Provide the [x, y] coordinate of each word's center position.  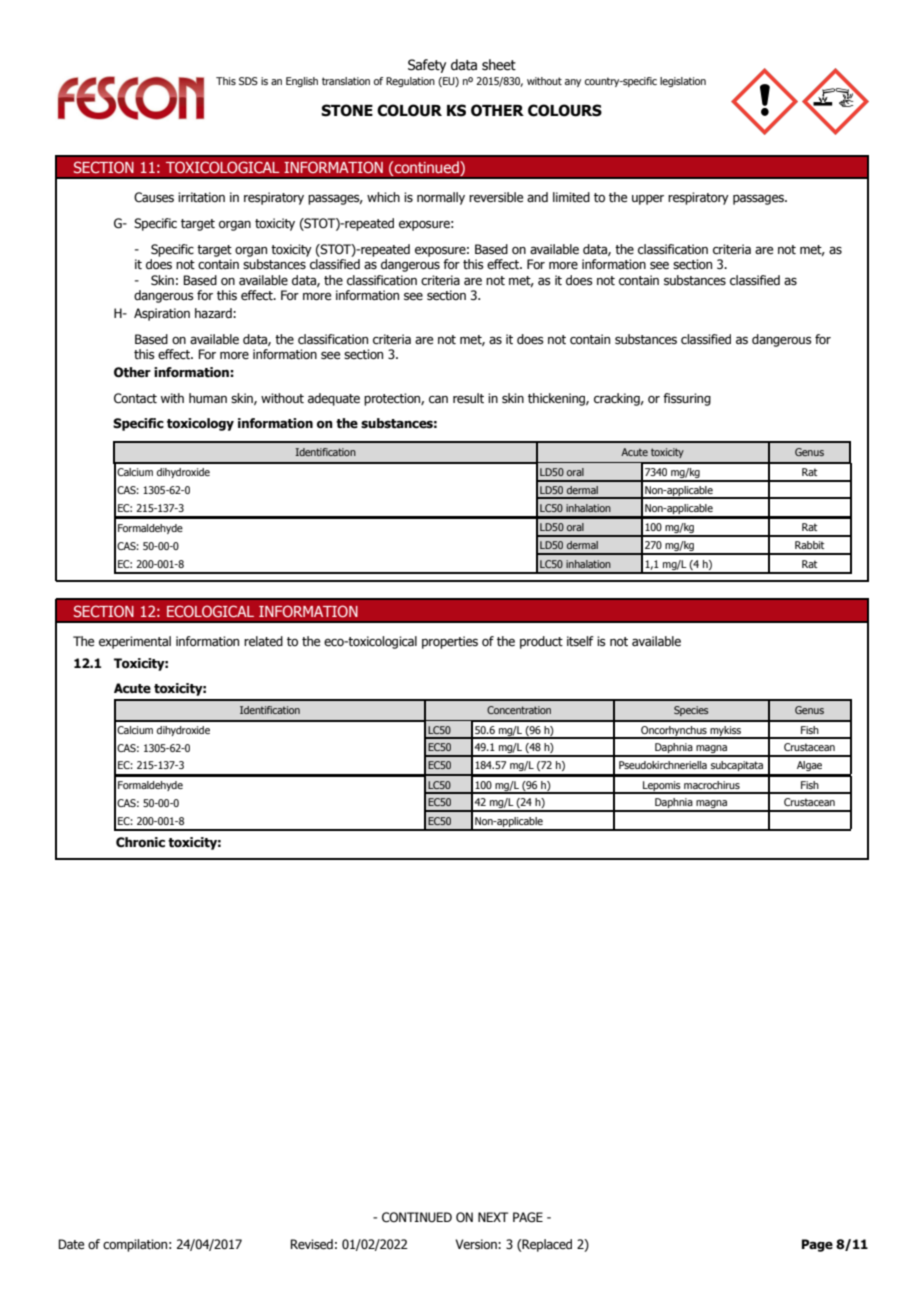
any [573, 83]
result [468, 398]
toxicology [200, 424]
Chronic [140, 842]
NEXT [493, 1217]
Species [691, 711]
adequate [334, 399]
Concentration [519, 710]
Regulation [410, 82]
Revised [312, 1244]
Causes [154, 197]
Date [71, 1244]
